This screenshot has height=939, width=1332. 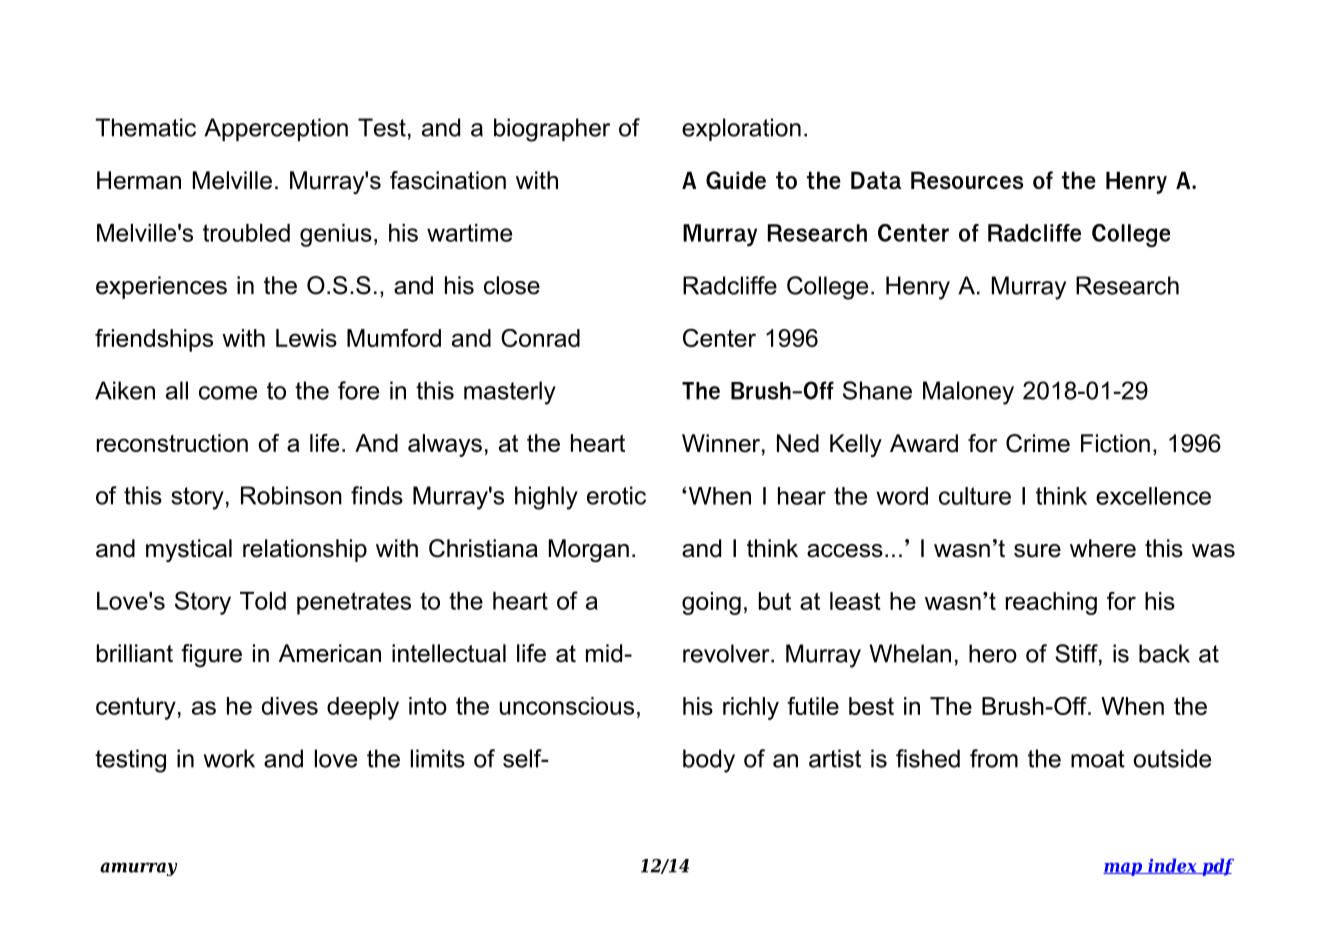 What do you see at coordinates (736, 180) in the screenshot?
I see `Guide` at bounding box center [736, 180].
